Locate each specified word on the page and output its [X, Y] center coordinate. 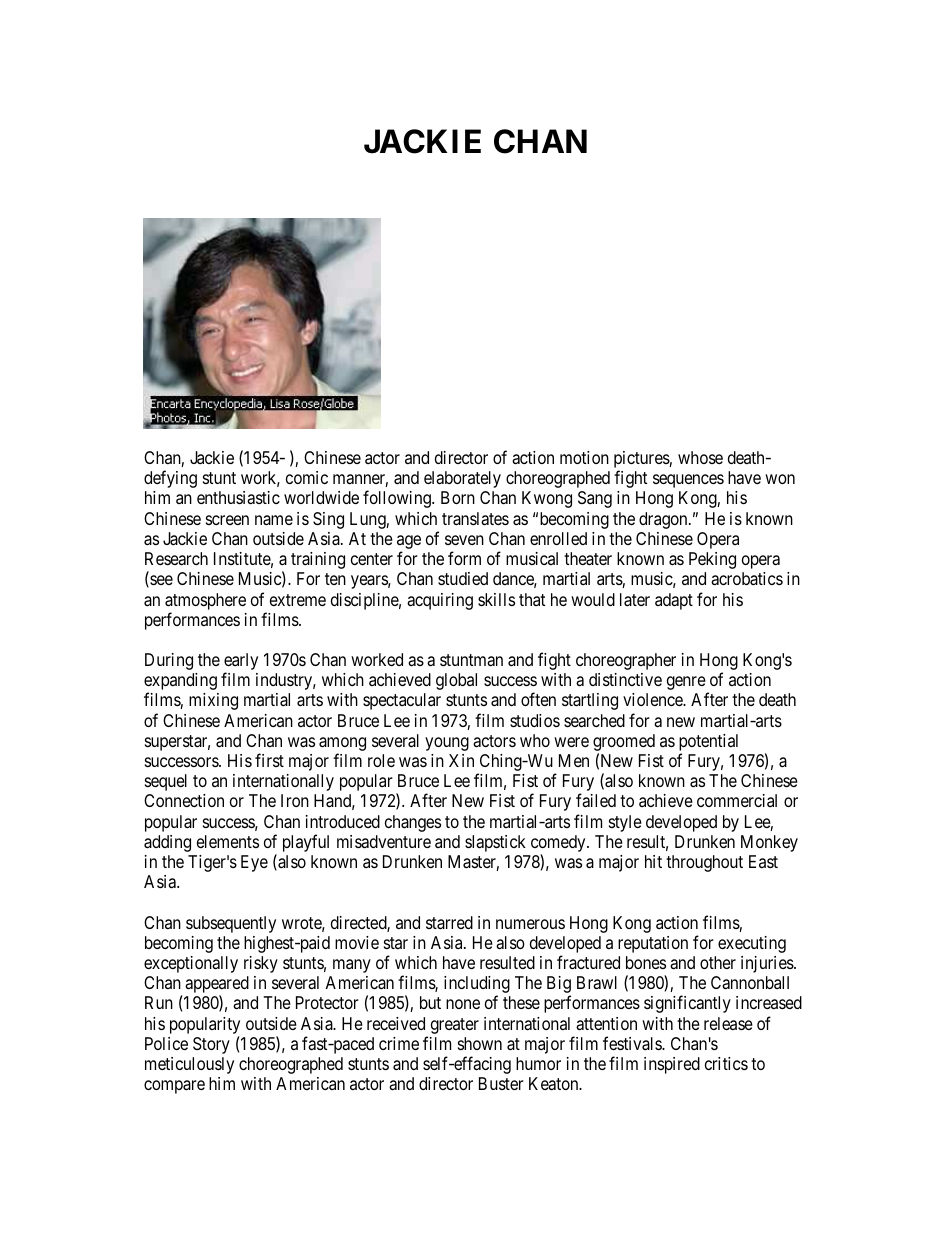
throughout [704, 863]
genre [686, 683]
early [241, 663]
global [456, 681]
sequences [688, 481]
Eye [254, 863]
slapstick [495, 843]
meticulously [189, 1065]
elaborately [462, 479]
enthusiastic [238, 498]
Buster [501, 1083]
